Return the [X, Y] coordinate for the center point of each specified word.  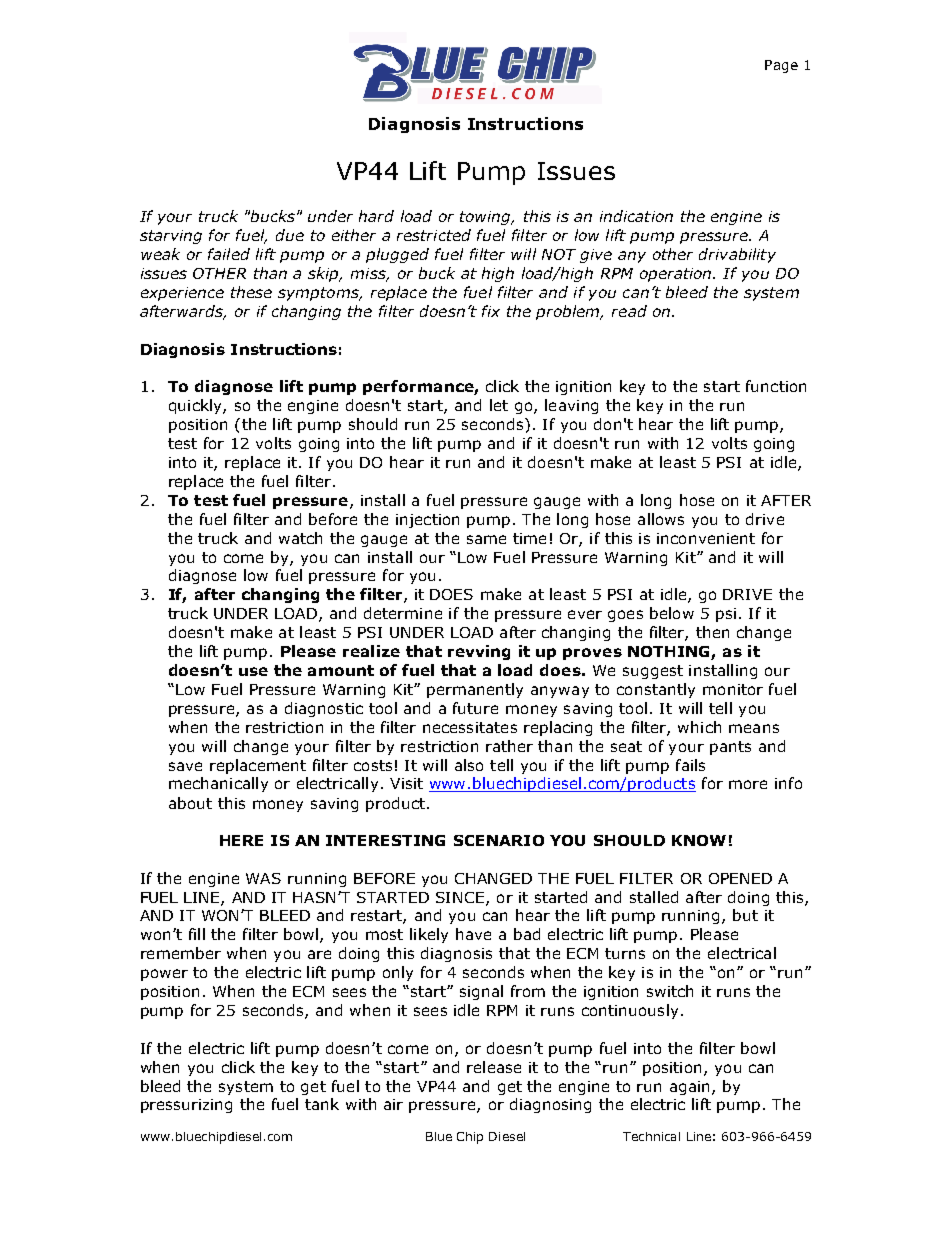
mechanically [218, 784]
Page [781, 66]
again [689, 1088]
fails [690, 765]
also [469, 765]
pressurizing [186, 1106]
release [494, 1067]
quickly [196, 406]
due [290, 235]
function [776, 386]
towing [486, 218]
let [499, 405]
